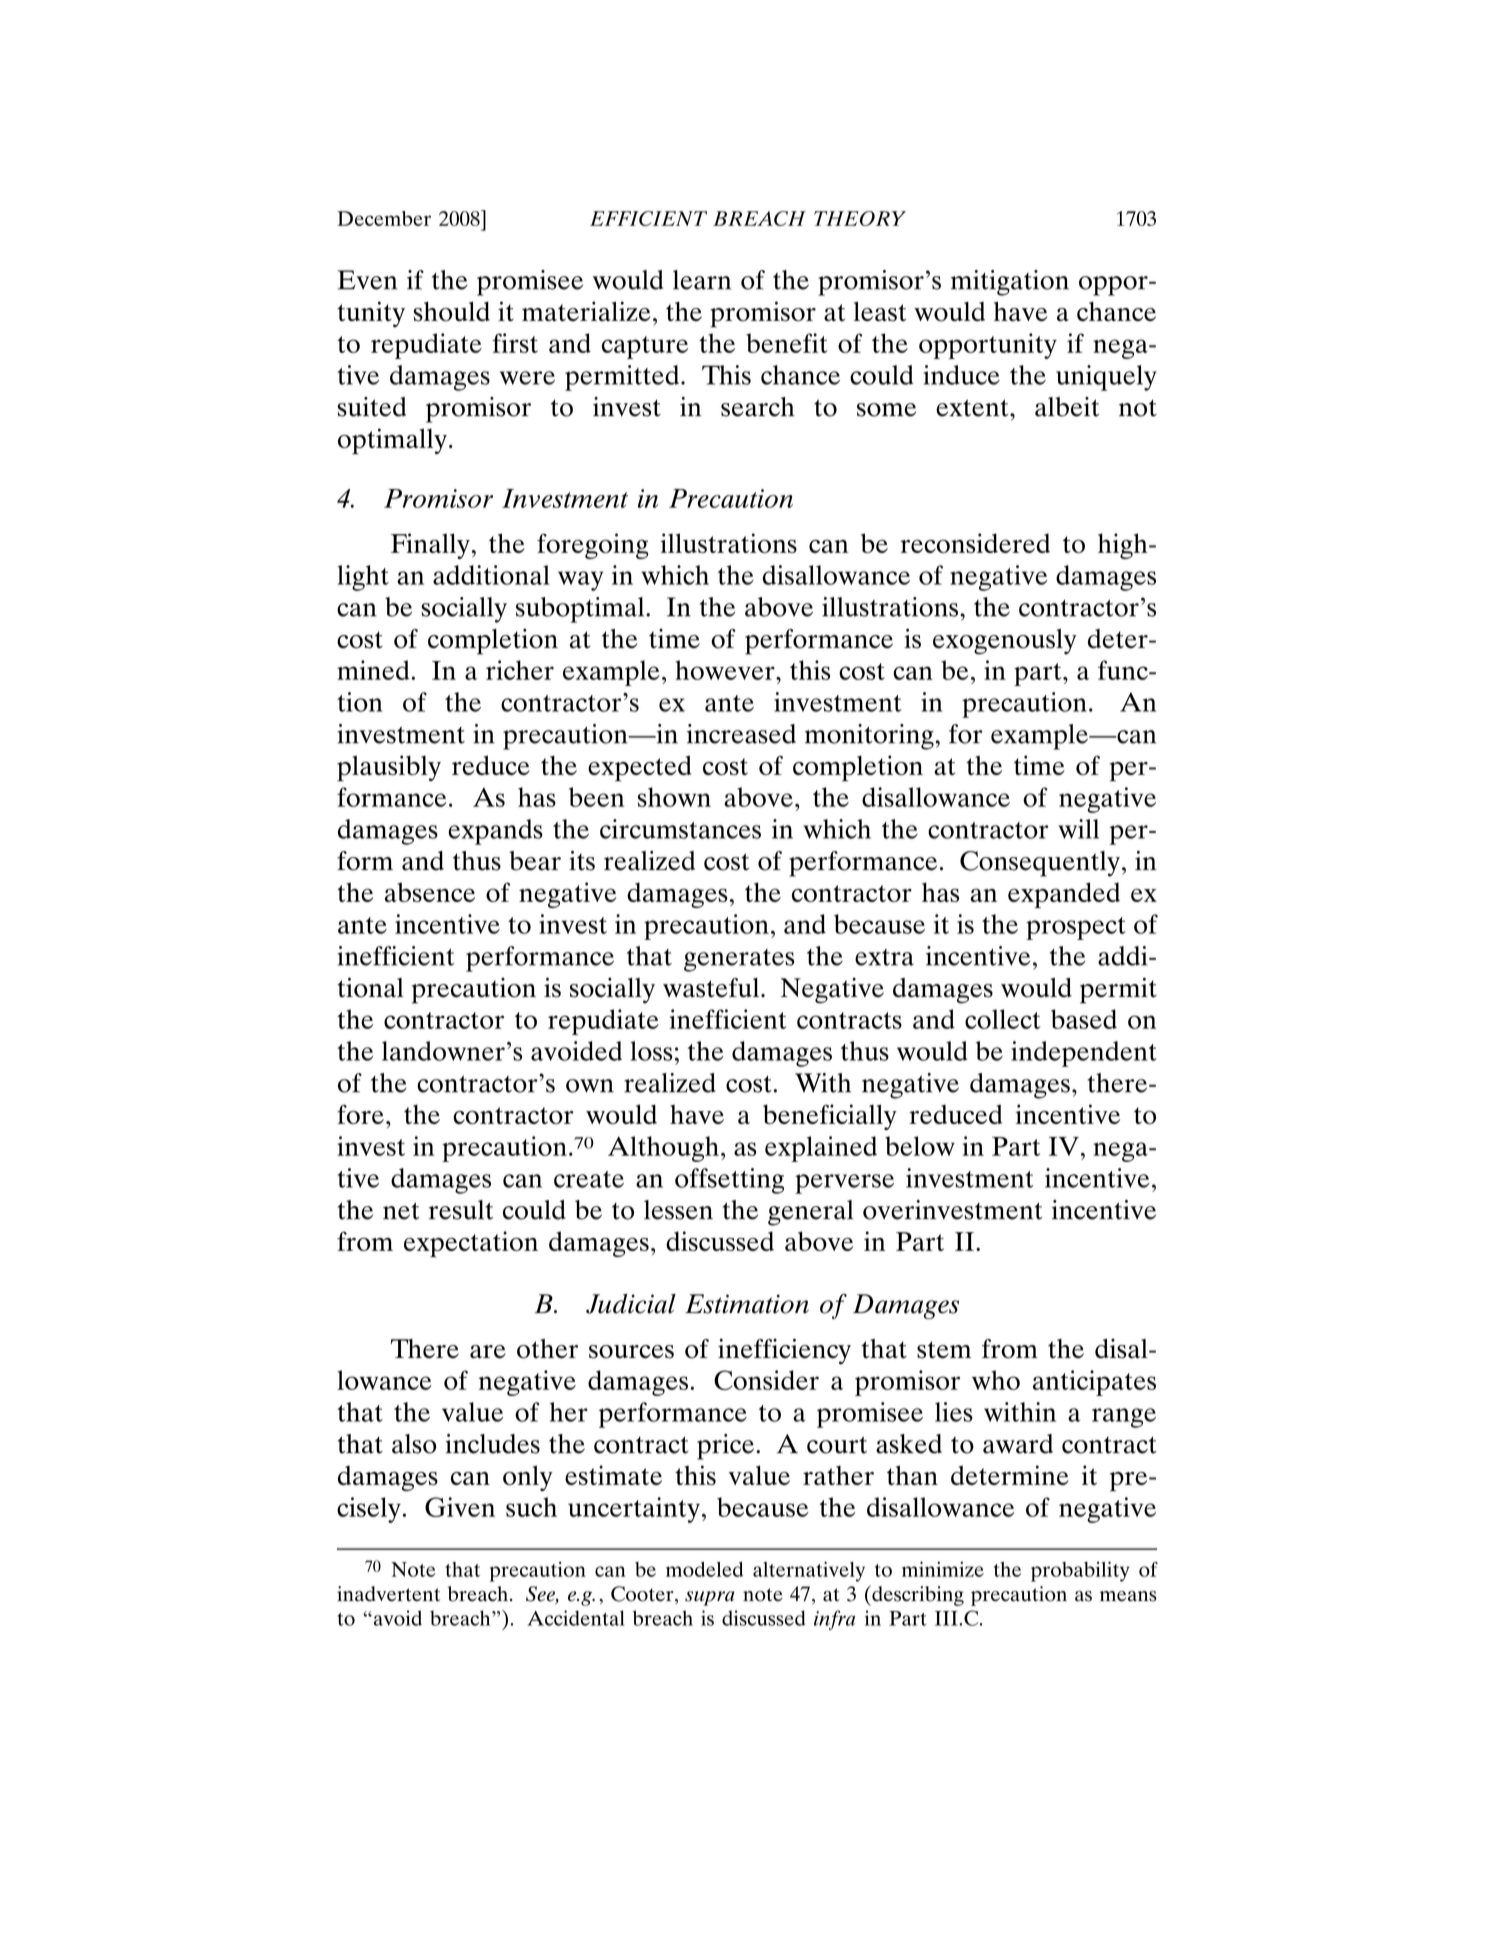 The height and width of the screenshot is (1933, 1494). I want to click on expanded, so click(1064, 895).
